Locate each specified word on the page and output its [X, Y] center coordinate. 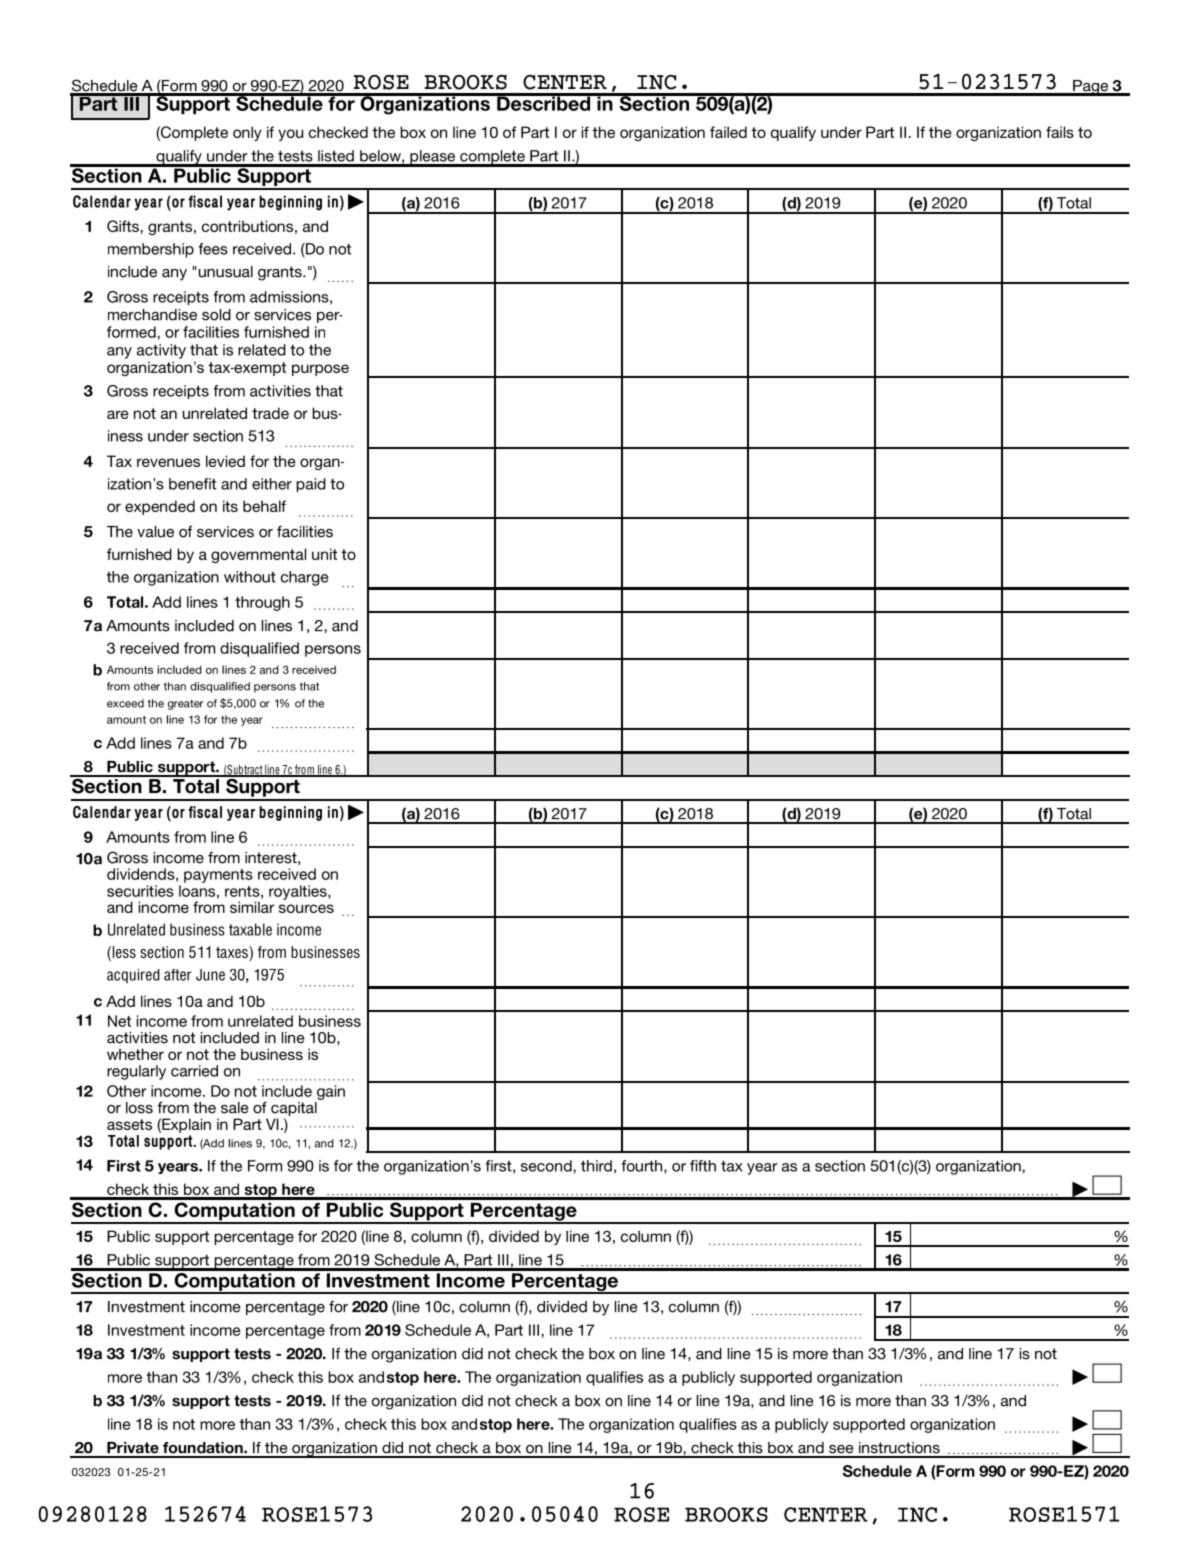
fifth [703, 1166]
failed [728, 132]
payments [218, 876]
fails [1060, 132]
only [247, 133]
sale [235, 1108]
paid [311, 485]
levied [225, 461]
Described [543, 102]
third [596, 1166]
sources [306, 908]
